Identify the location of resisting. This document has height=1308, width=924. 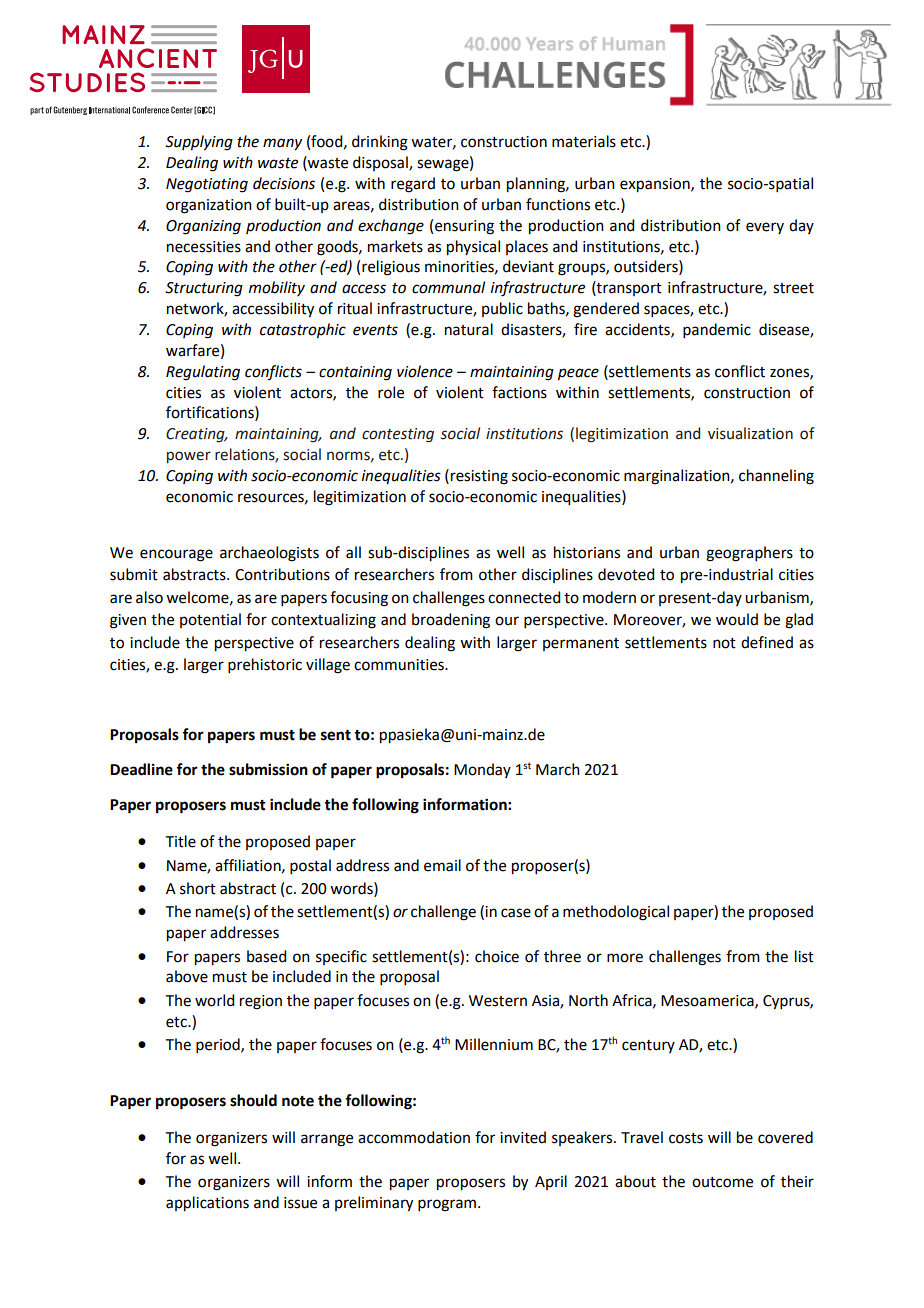
(479, 477).
